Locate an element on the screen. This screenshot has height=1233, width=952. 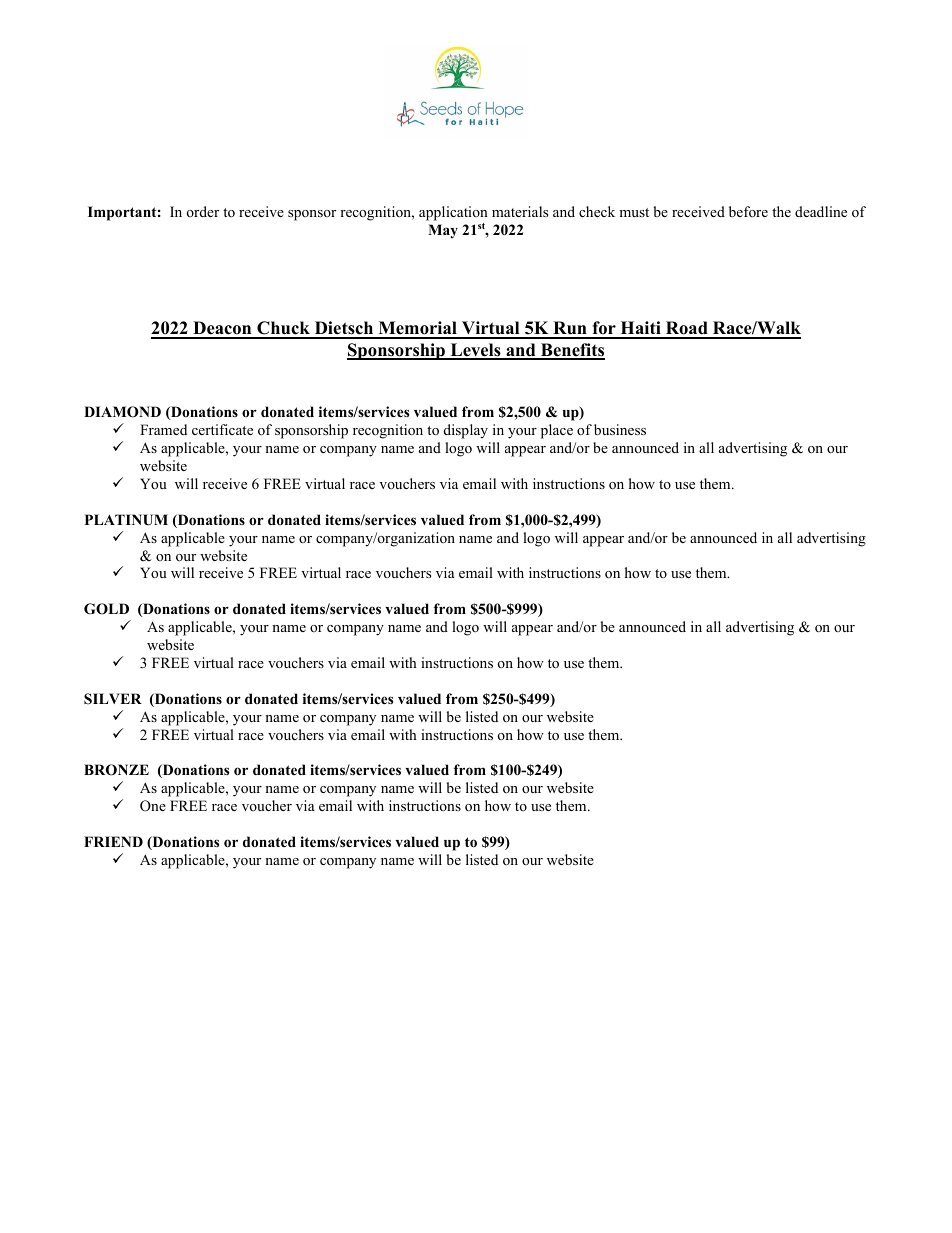
business is located at coordinates (620, 429).
